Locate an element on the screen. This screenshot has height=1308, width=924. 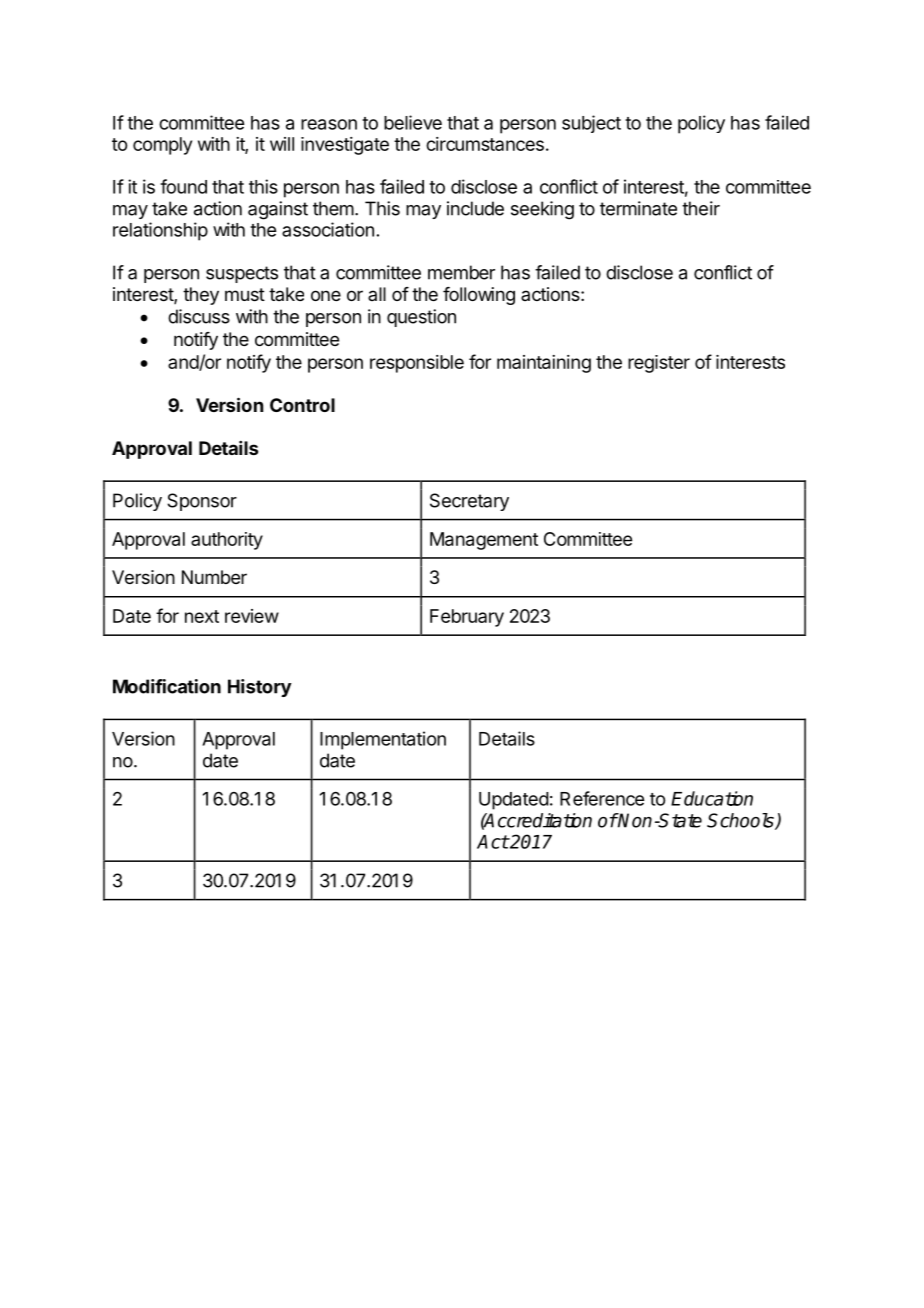
Education is located at coordinates (712, 798).
